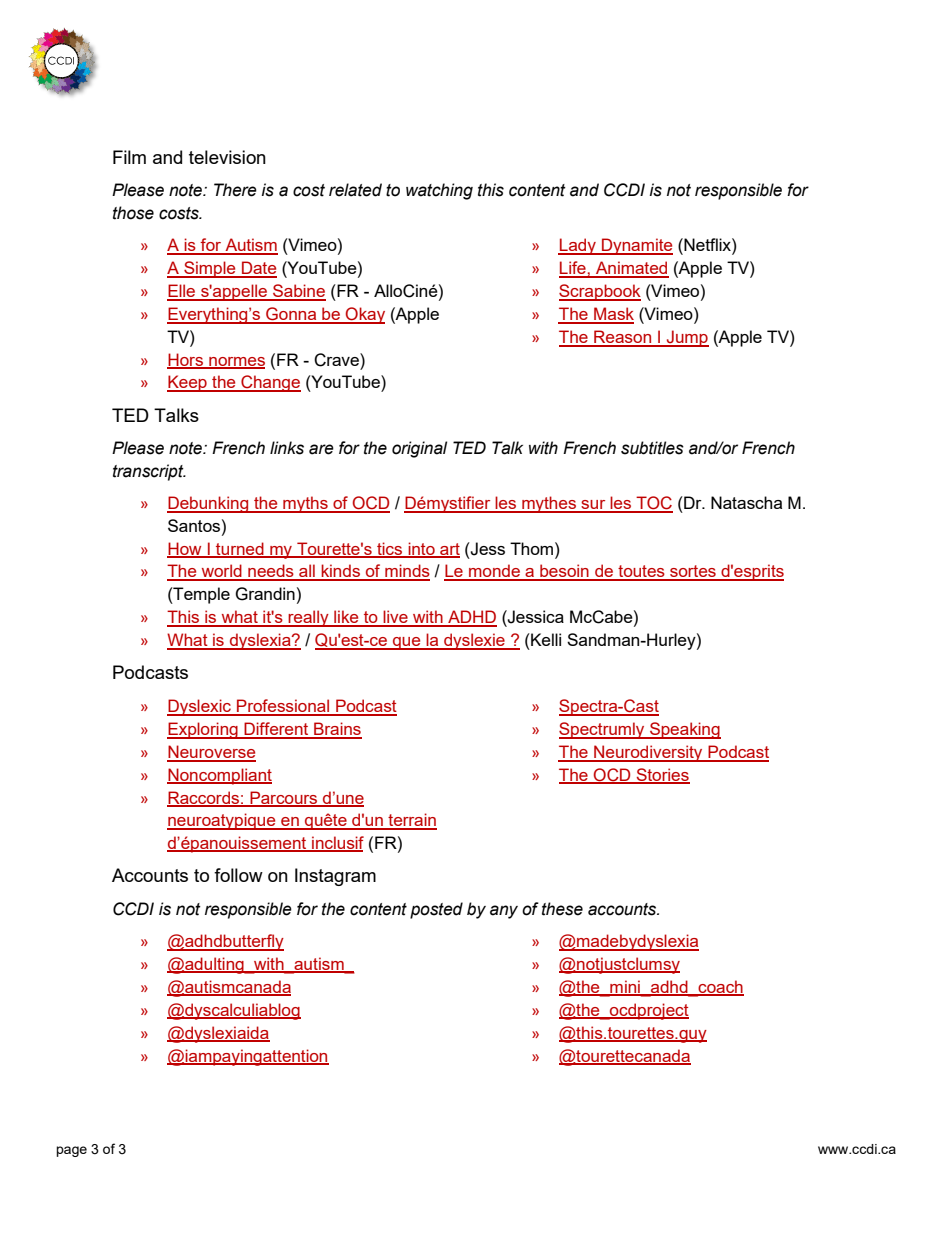  I want to click on live, so click(395, 618).
